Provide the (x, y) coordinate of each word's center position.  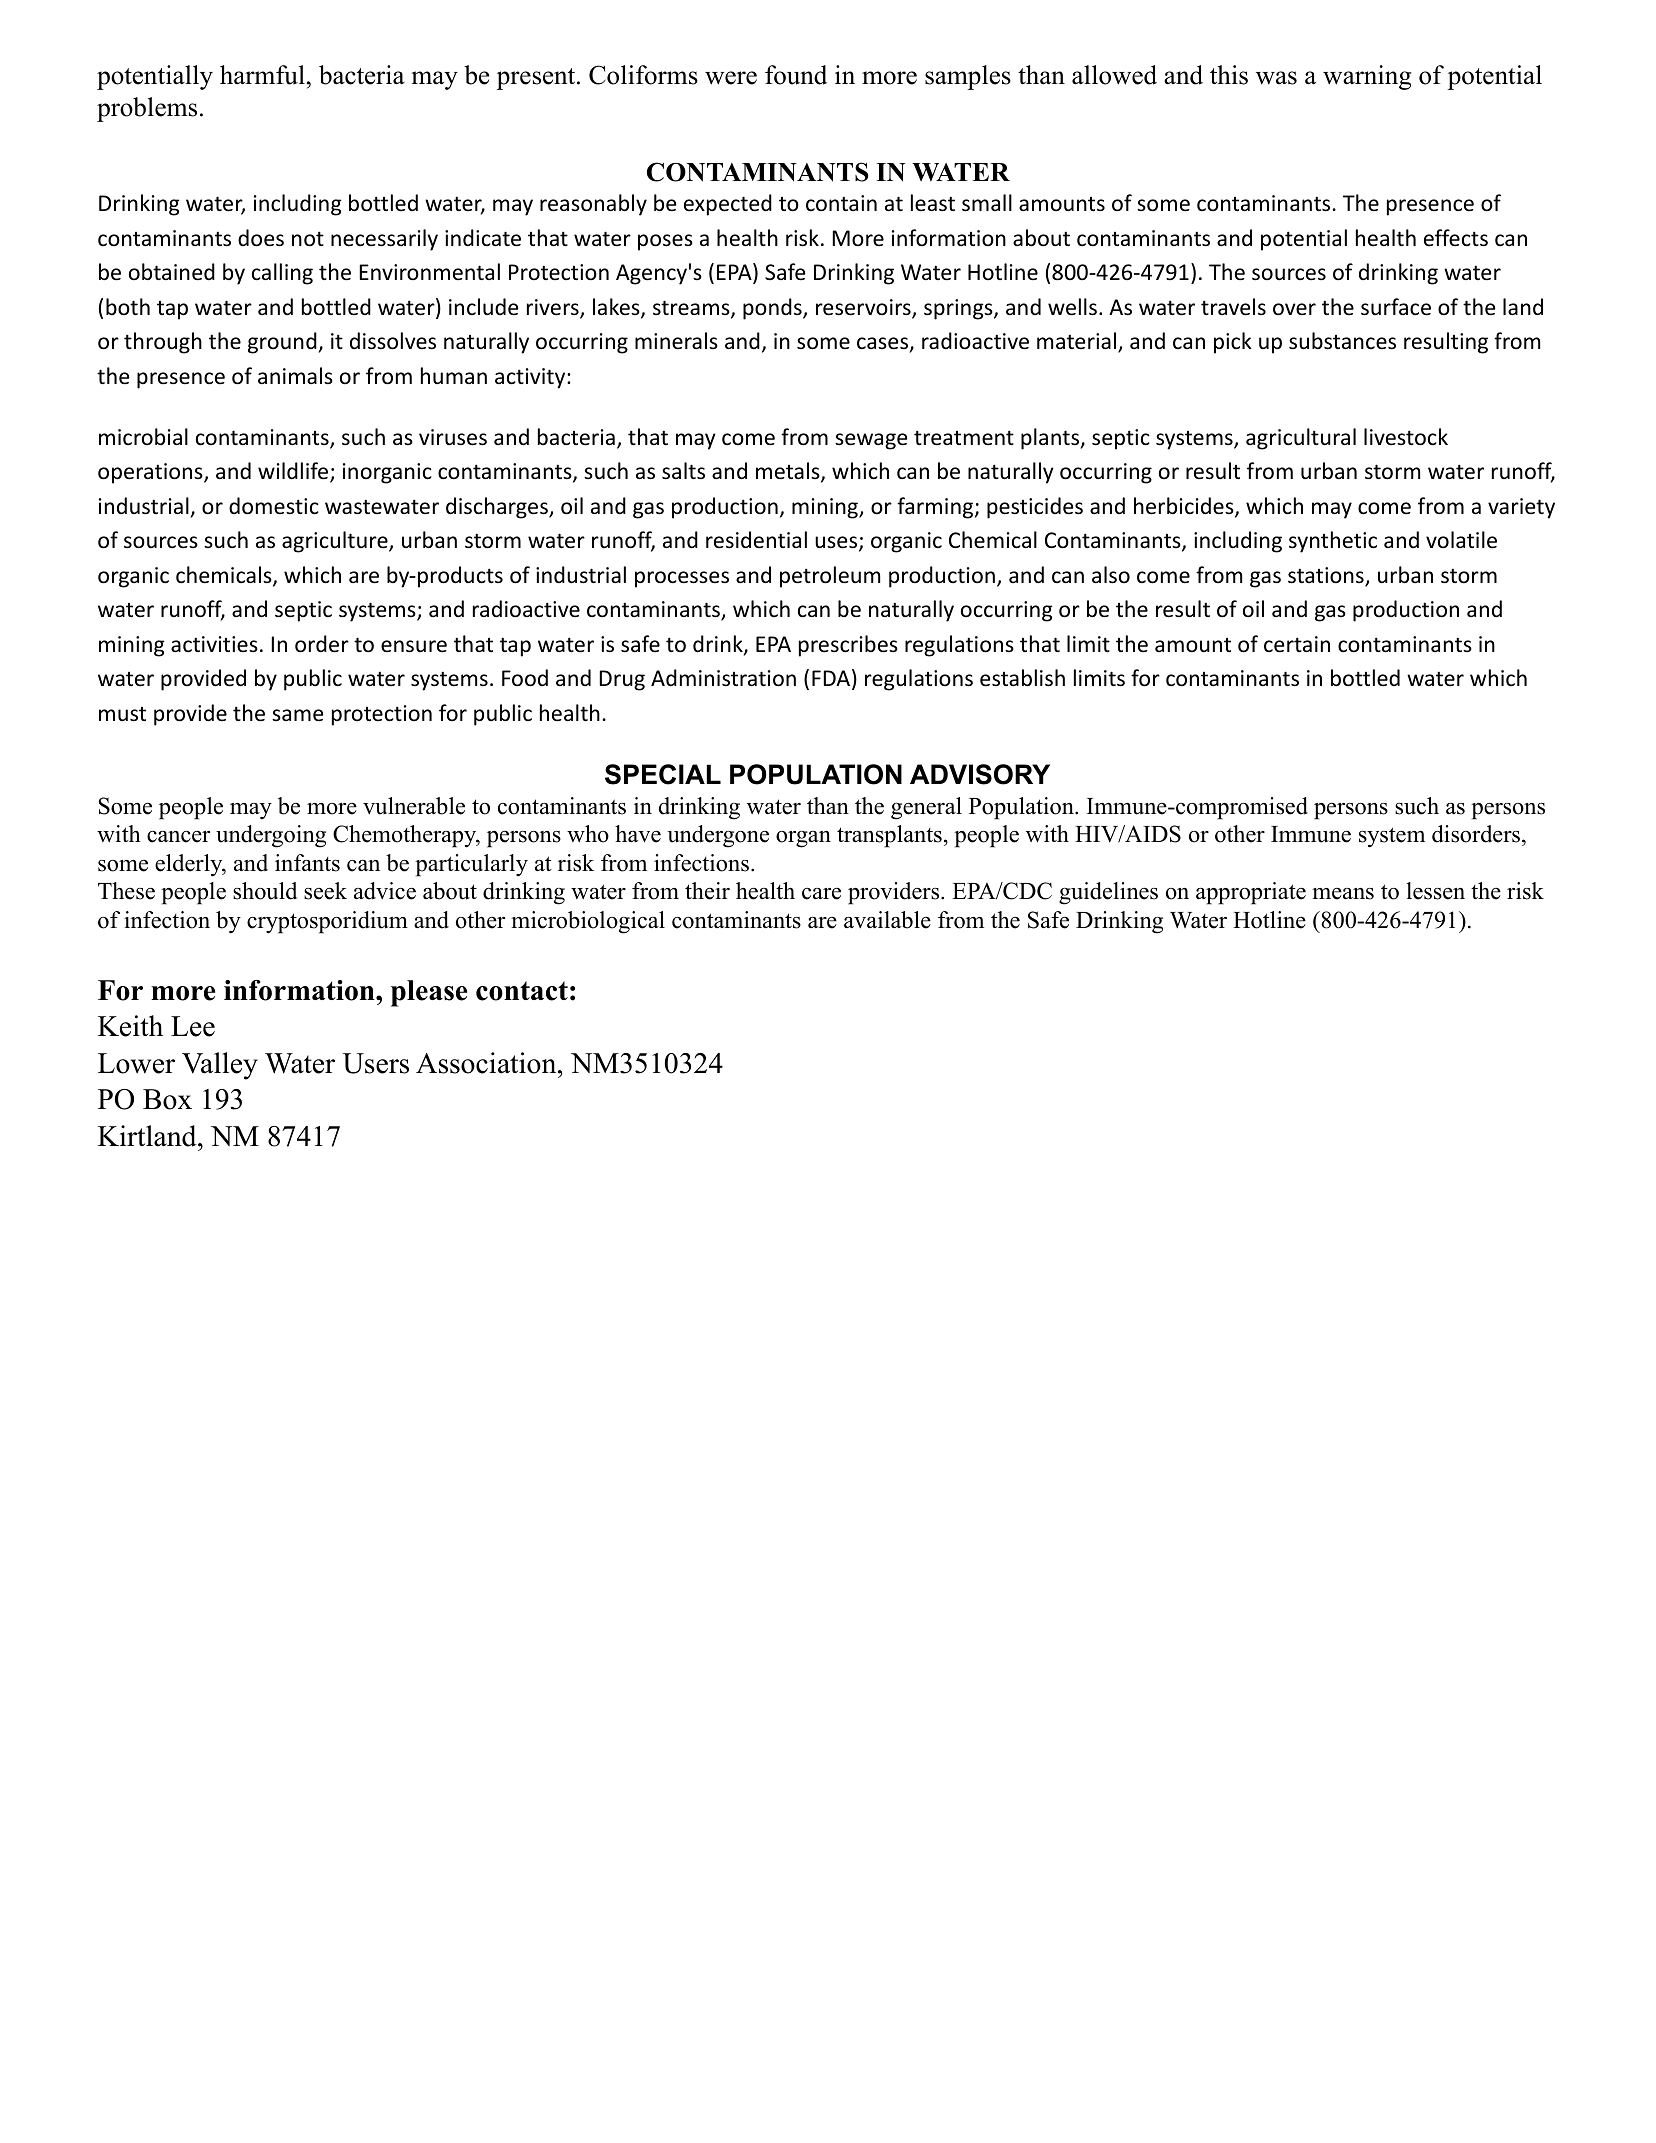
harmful (262, 75)
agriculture (336, 542)
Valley (220, 1066)
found (796, 75)
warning (1367, 77)
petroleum (830, 577)
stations (1327, 576)
